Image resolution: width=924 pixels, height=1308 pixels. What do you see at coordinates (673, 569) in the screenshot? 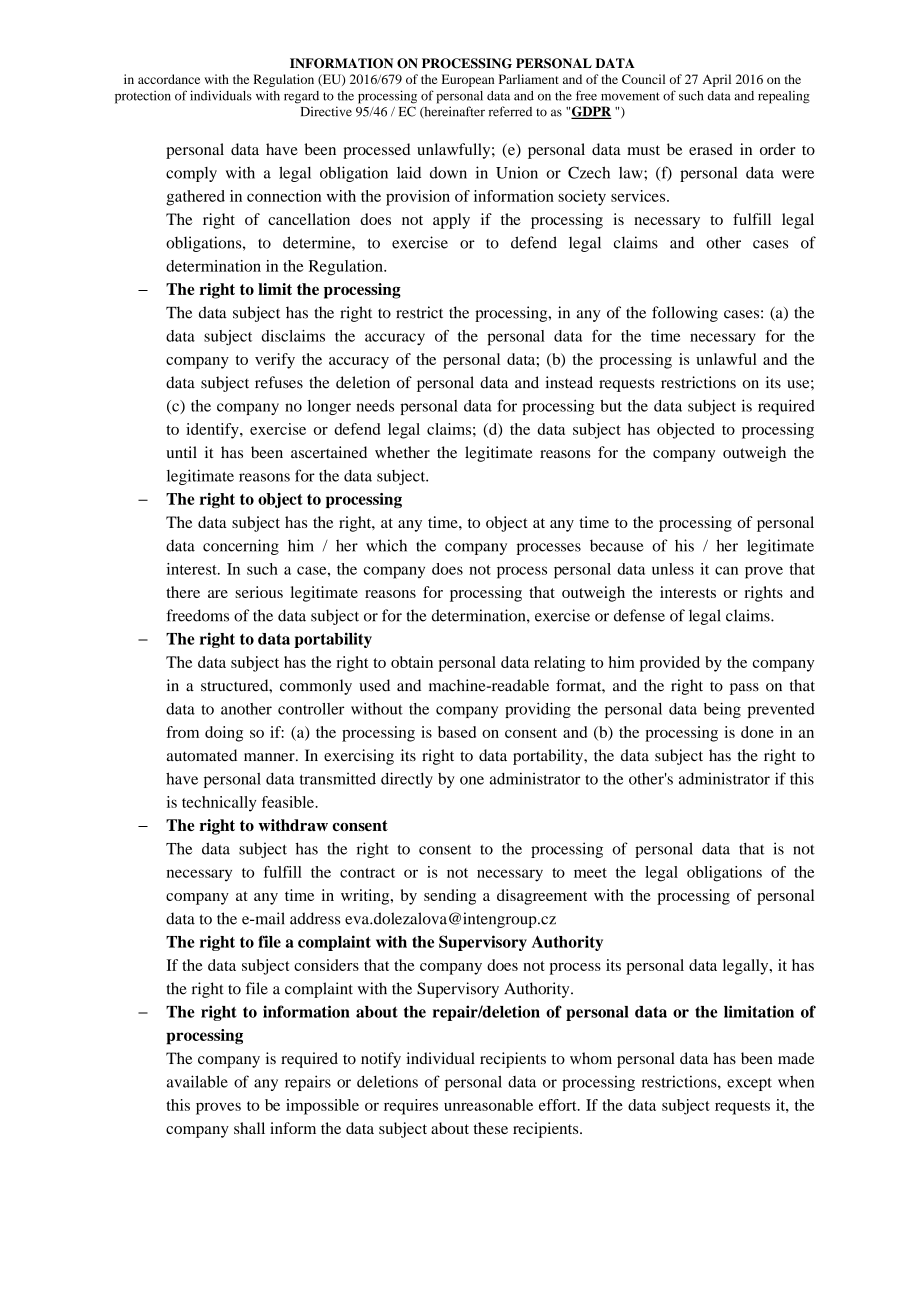
I see `unless` at bounding box center [673, 569].
